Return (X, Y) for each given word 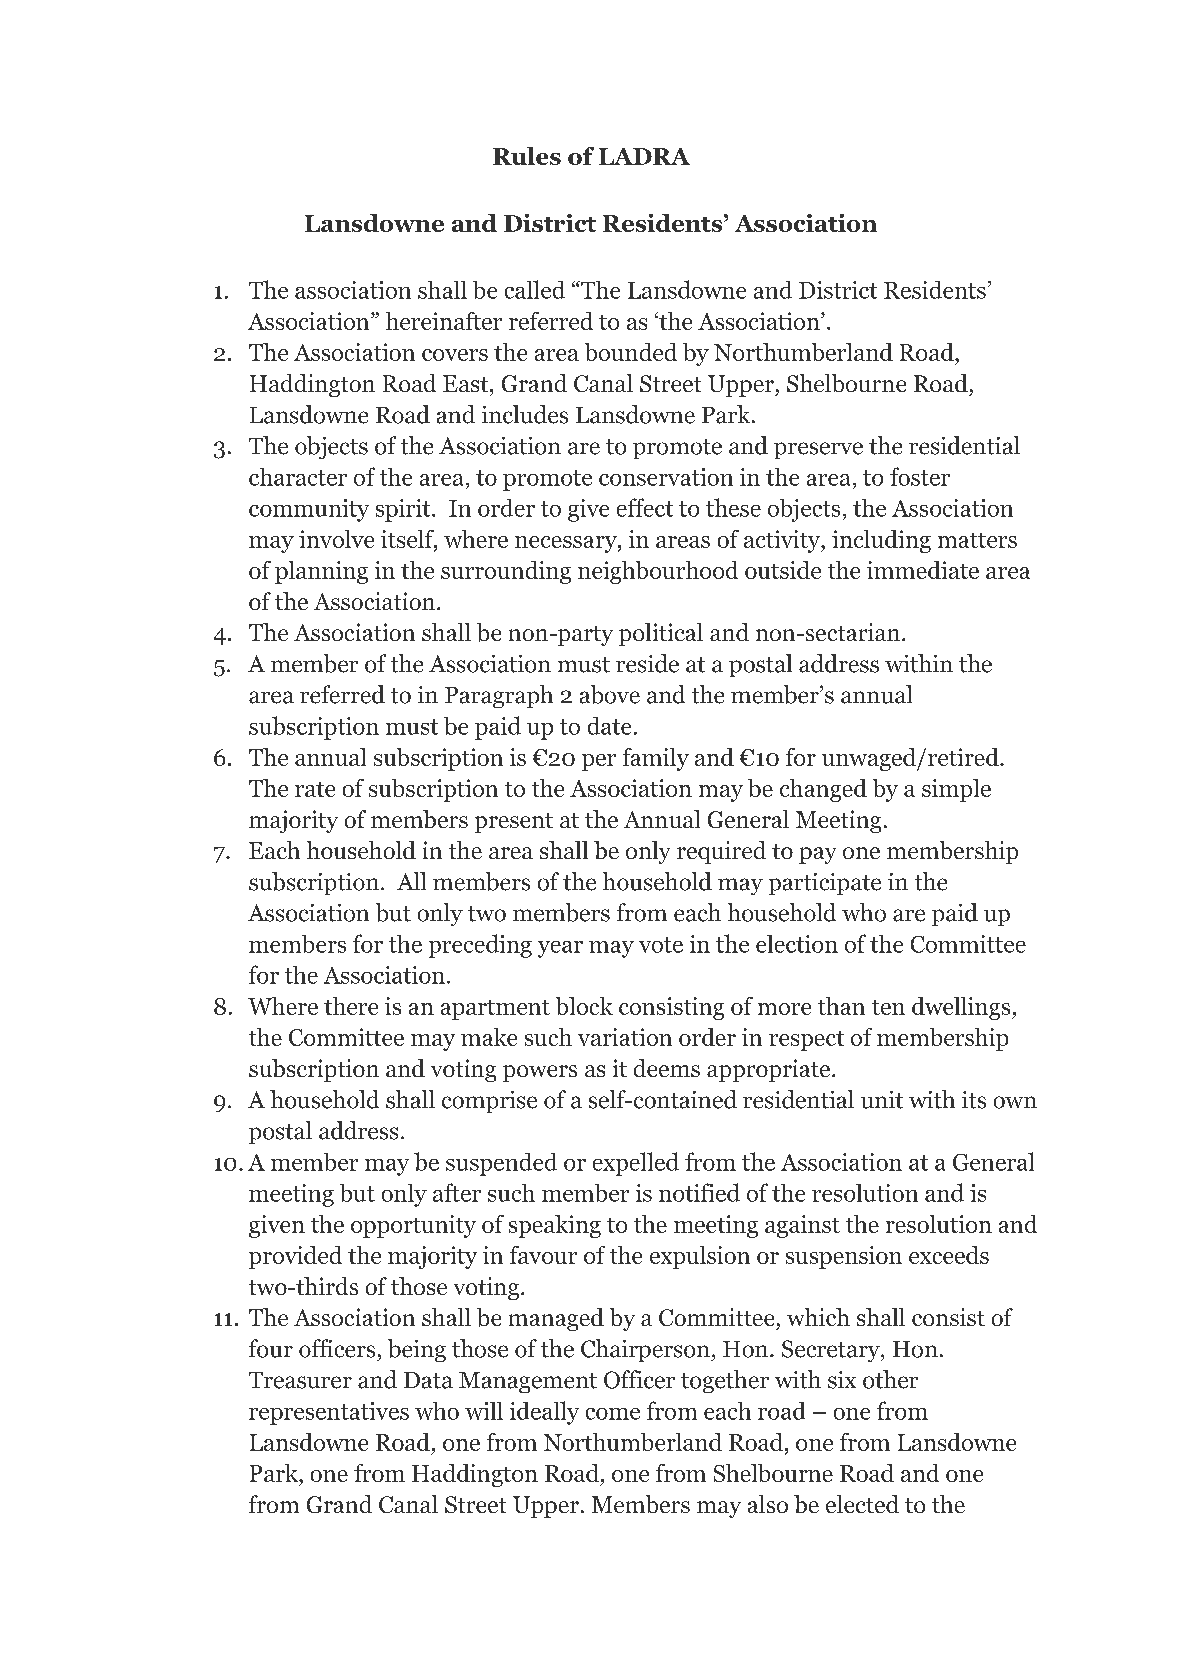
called (535, 289)
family (656, 759)
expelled (636, 1164)
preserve (818, 450)
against (802, 1226)
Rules (527, 156)
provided (295, 1257)
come (613, 1414)
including (881, 541)
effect (645, 507)
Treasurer (300, 1380)
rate (315, 789)
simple (956, 790)
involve (336, 539)
